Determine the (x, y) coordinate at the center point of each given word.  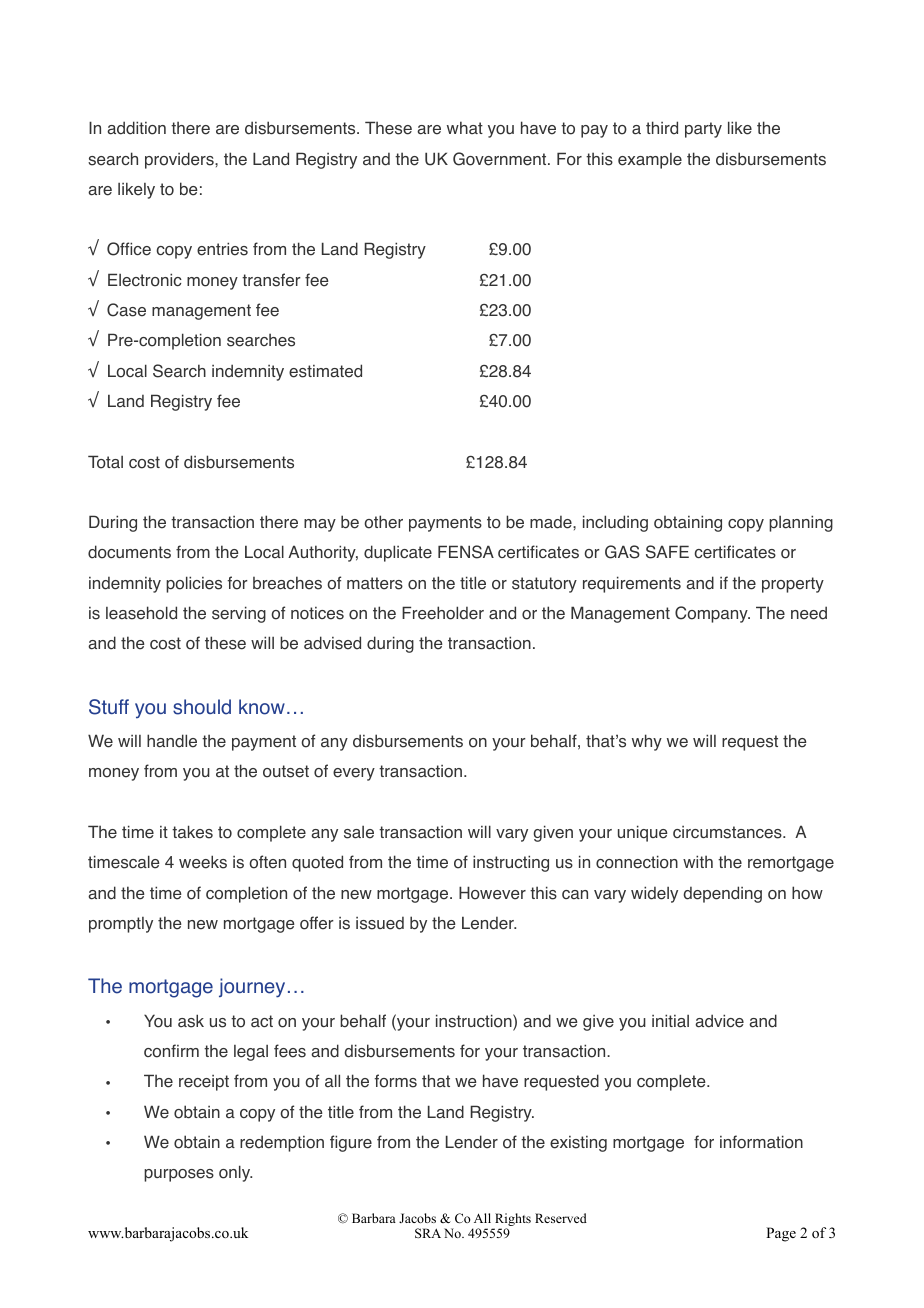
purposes (179, 1175)
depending (722, 894)
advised (332, 643)
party (703, 130)
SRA (428, 1233)
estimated (325, 371)
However (492, 893)
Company (712, 614)
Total (105, 462)
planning (801, 523)
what (465, 128)
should (202, 707)
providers (180, 160)
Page (781, 1234)
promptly (121, 925)
